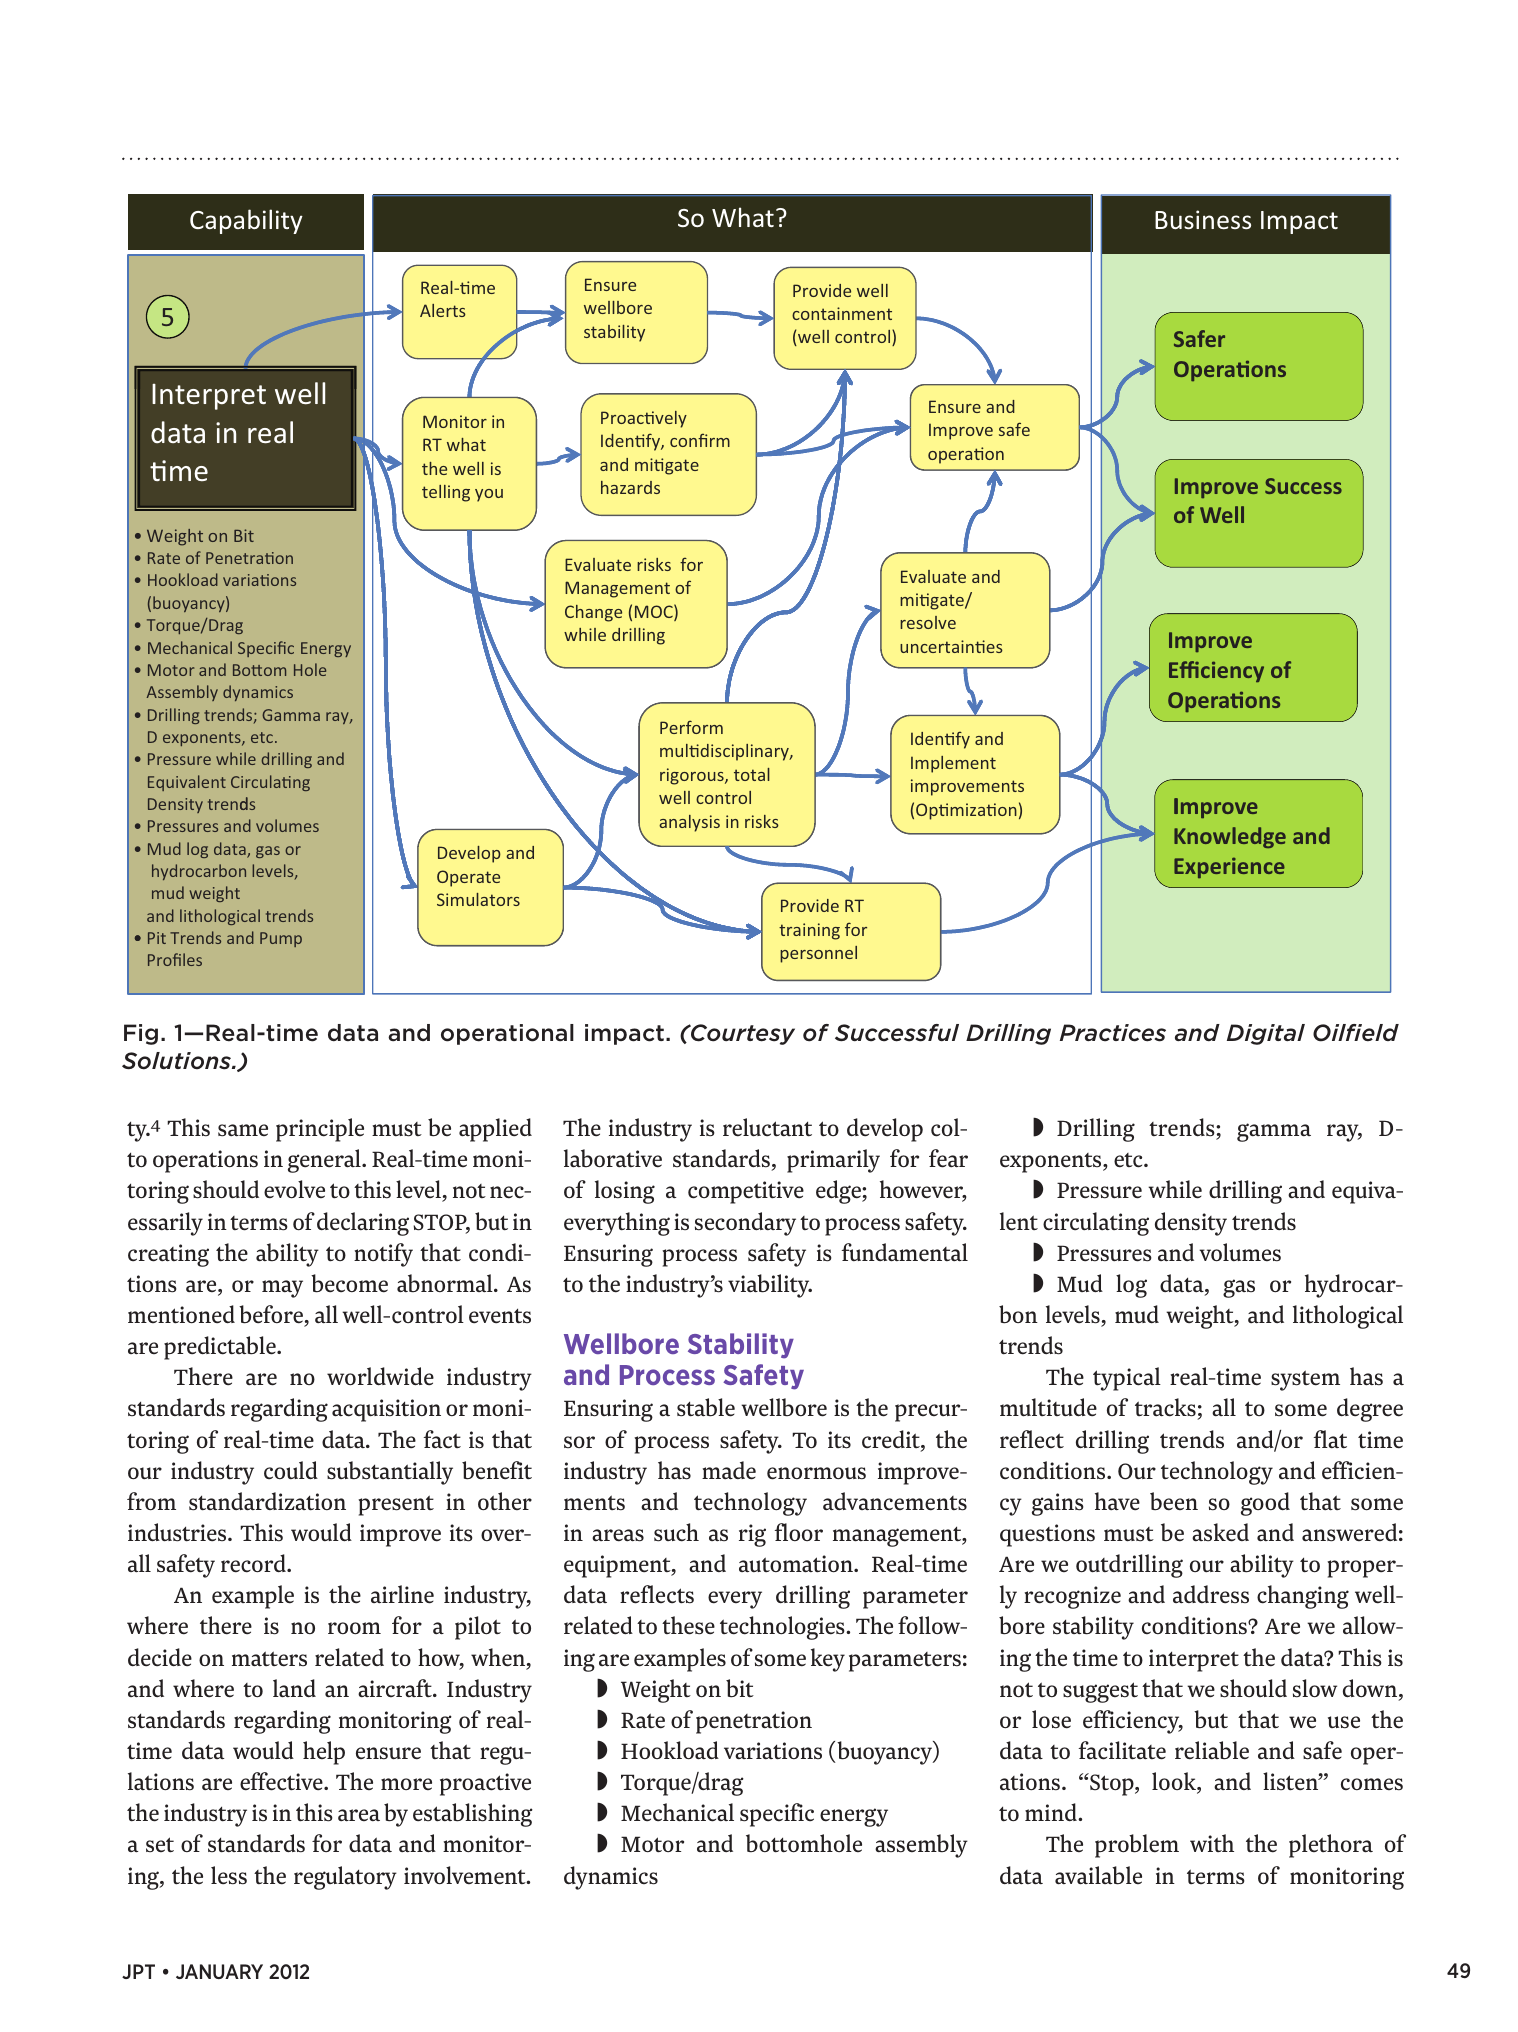  I want to click on with, so click(1212, 1843).
